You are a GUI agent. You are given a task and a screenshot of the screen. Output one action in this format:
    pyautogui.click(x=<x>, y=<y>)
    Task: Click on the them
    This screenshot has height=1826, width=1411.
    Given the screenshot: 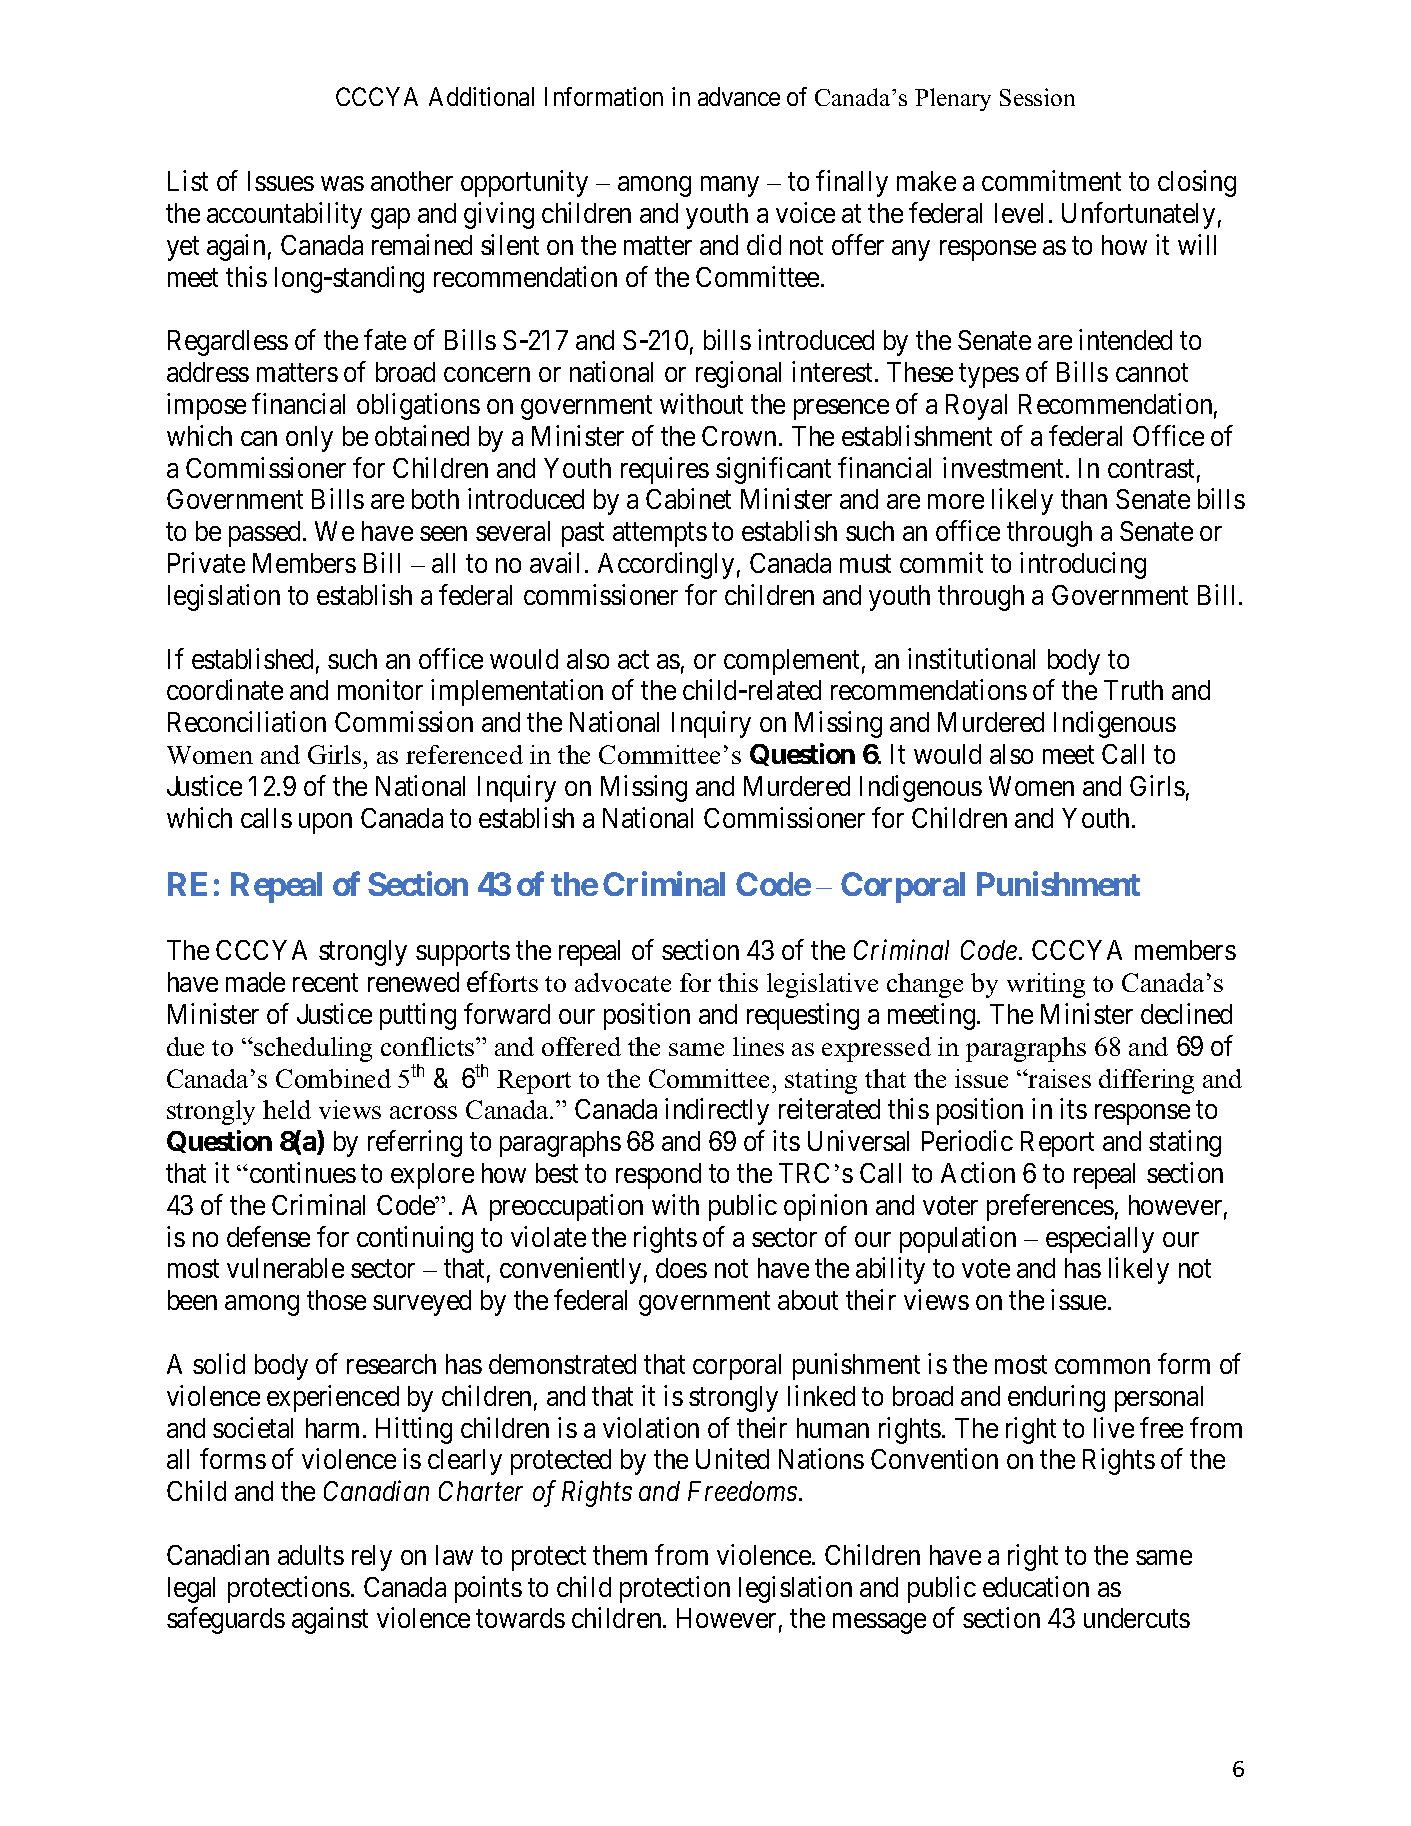 What is the action you would take?
    pyautogui.click(x=620, y=1555)
